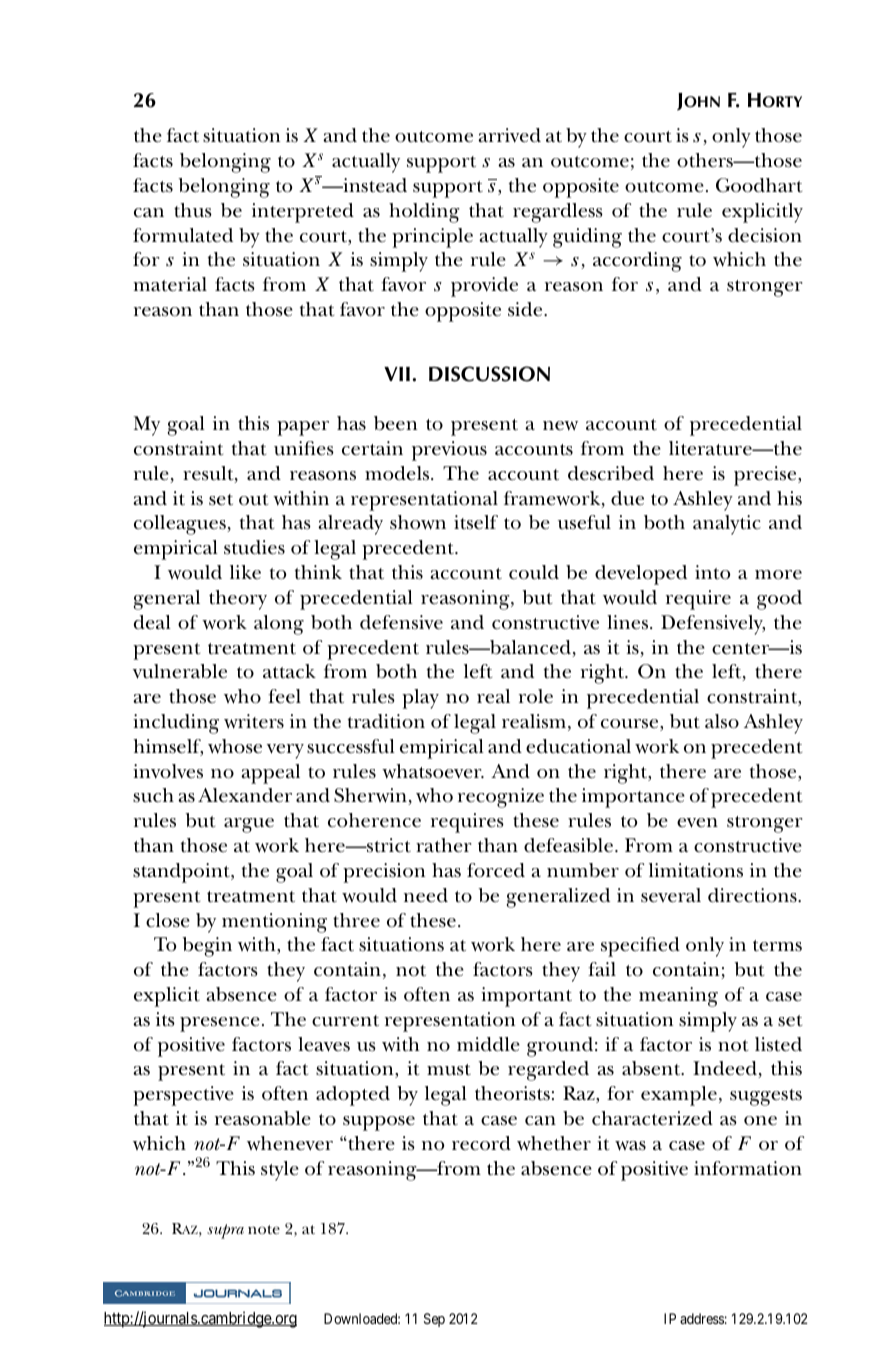 The width and height of the image is (896, 1345). Describe the element at coordinates (235, 746) in the image. I see `whose` at that location.
